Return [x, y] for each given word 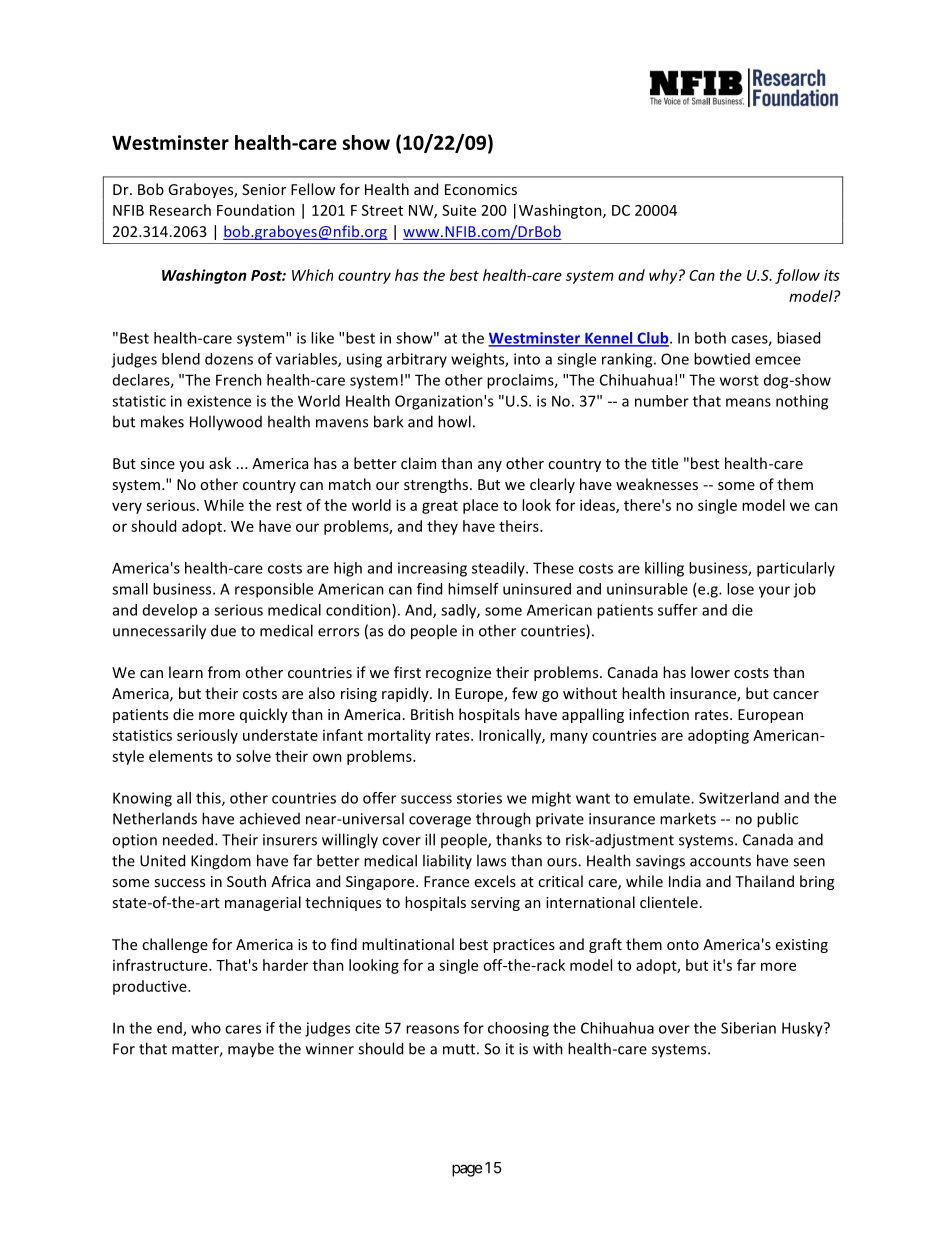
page [467, 1170]
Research [180, 210]
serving [495, 904]
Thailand [764, 881]
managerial [263, 903]
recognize [458, 674]
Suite [459, 210]
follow [797, 276]
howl [454, 421]
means [748, 402]
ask [220, 463]
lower [710, 672]
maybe [251, 1049]
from [224, 672]
